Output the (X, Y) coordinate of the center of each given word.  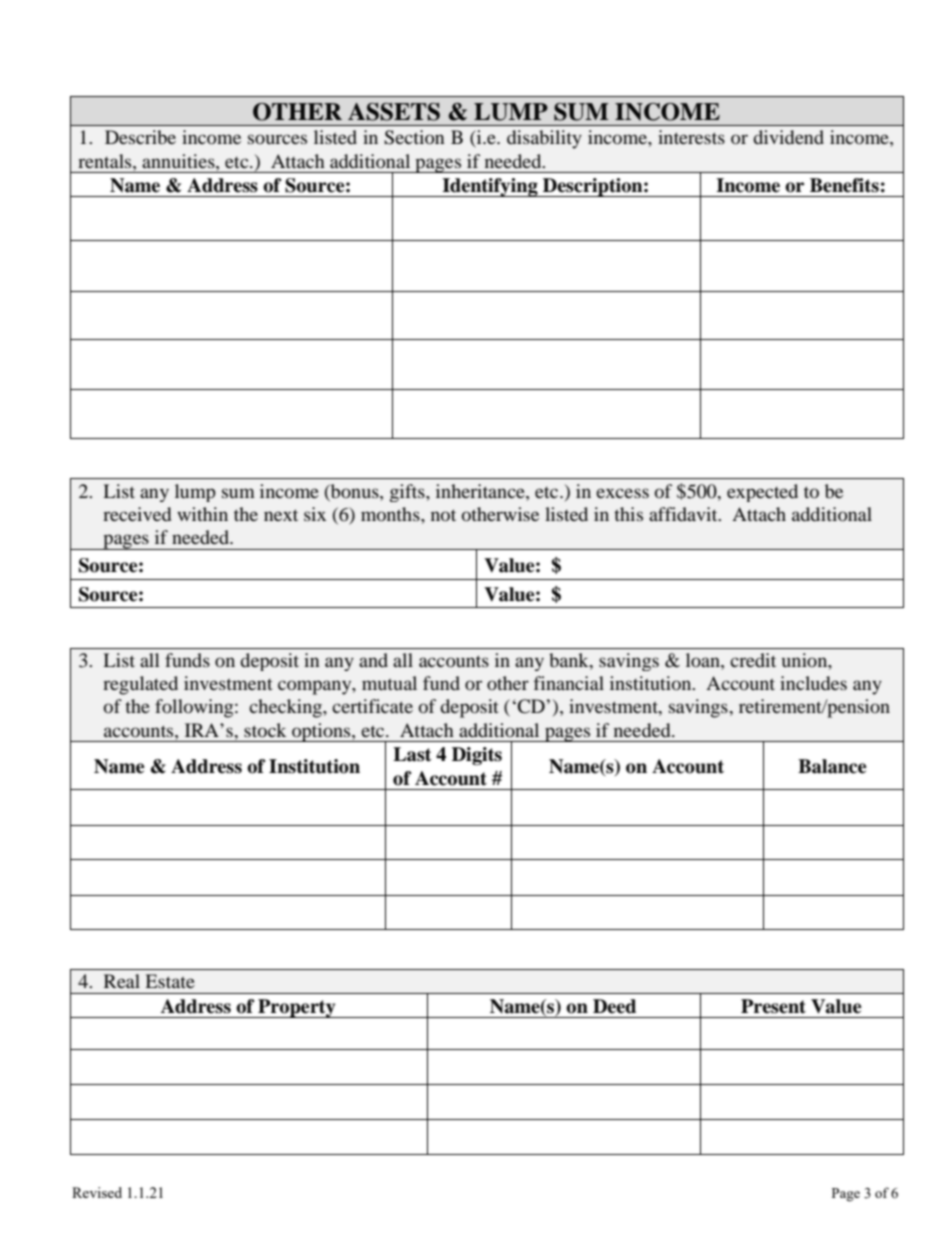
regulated (140, 685)
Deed (614, 1006)
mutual (389, 683)
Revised (97, 1192)
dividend (788, 137)
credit (753, 660)
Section (414, 137)
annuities (179, 161)
